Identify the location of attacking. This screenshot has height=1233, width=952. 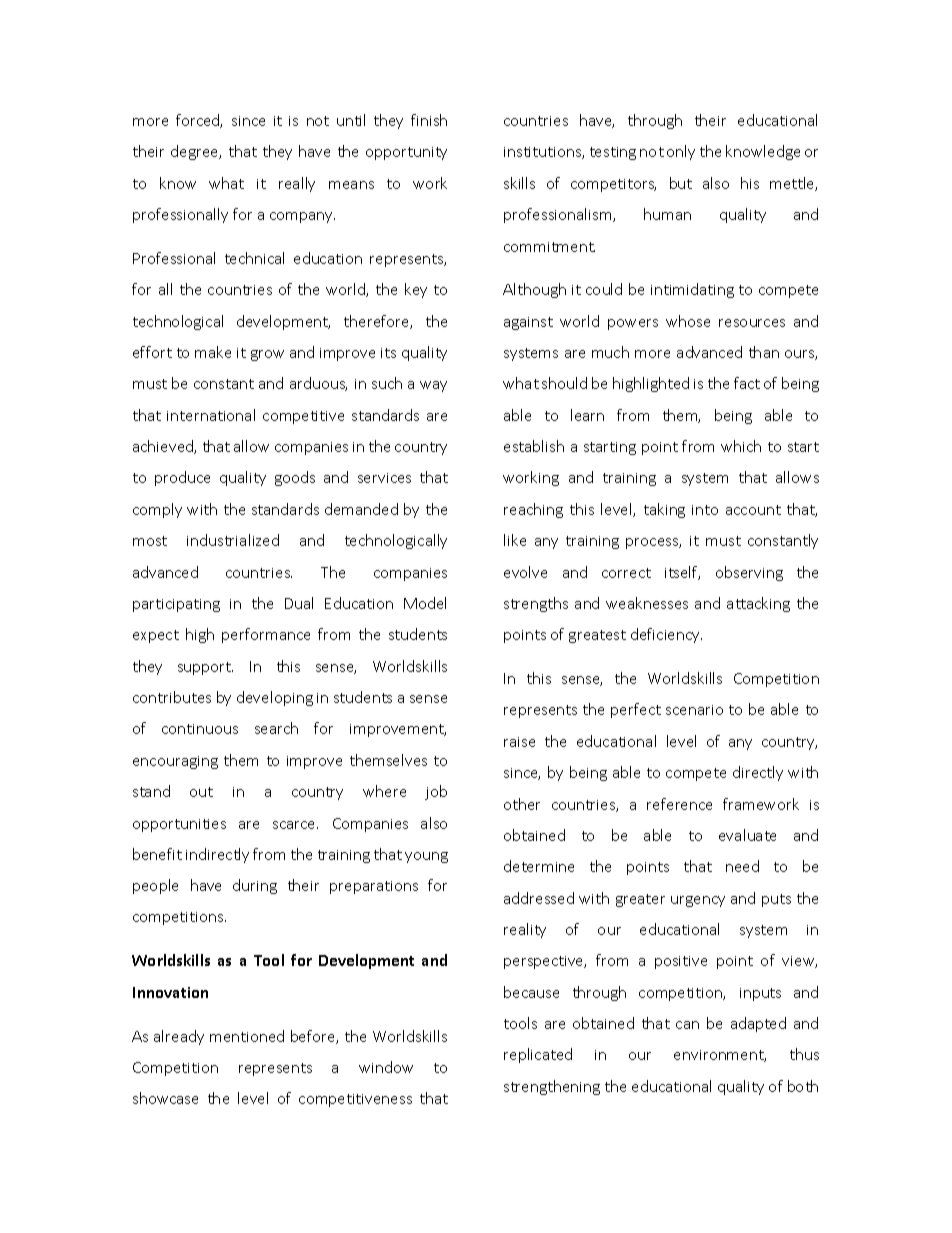
(758, 604).
